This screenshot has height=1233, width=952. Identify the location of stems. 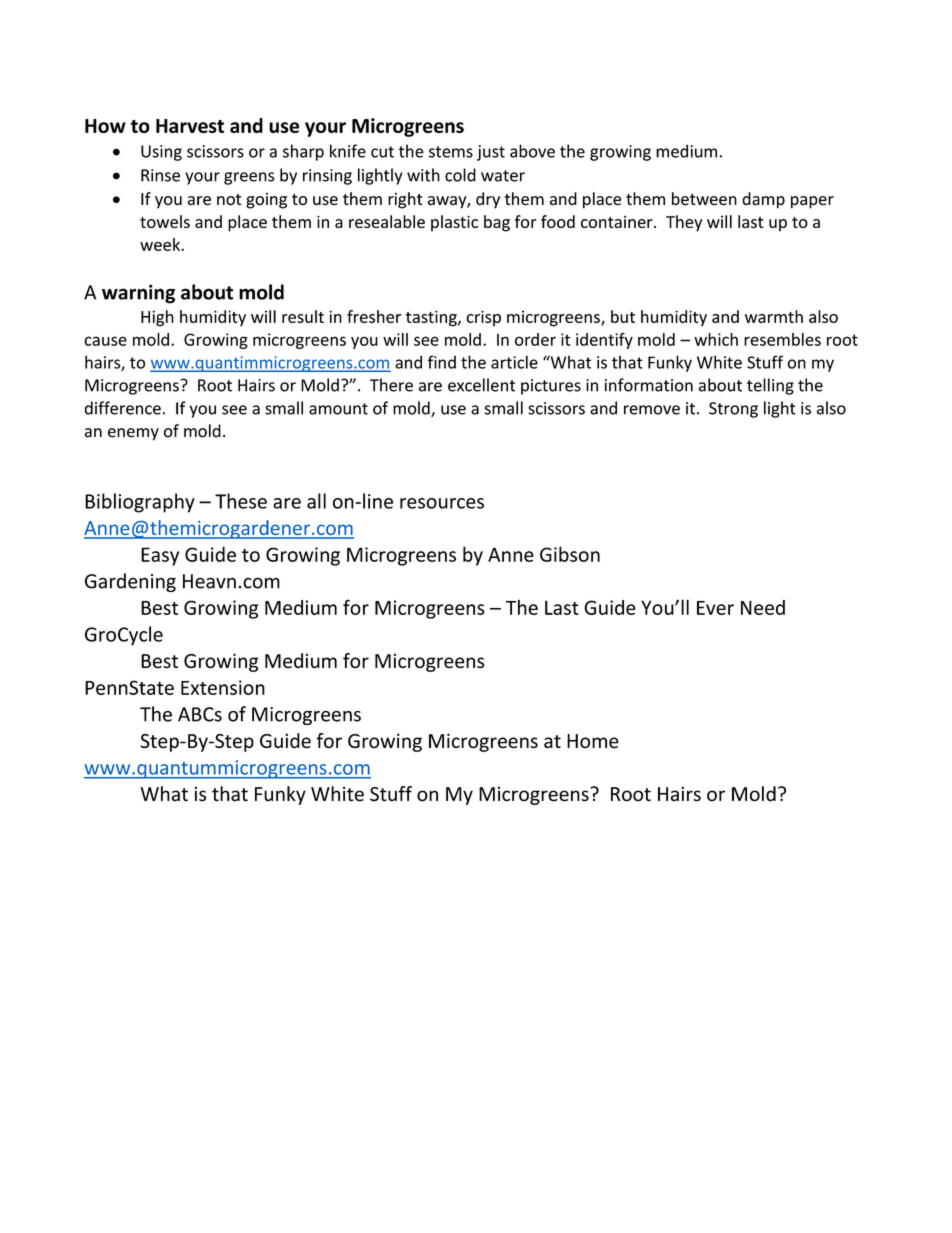
(451, 152).
